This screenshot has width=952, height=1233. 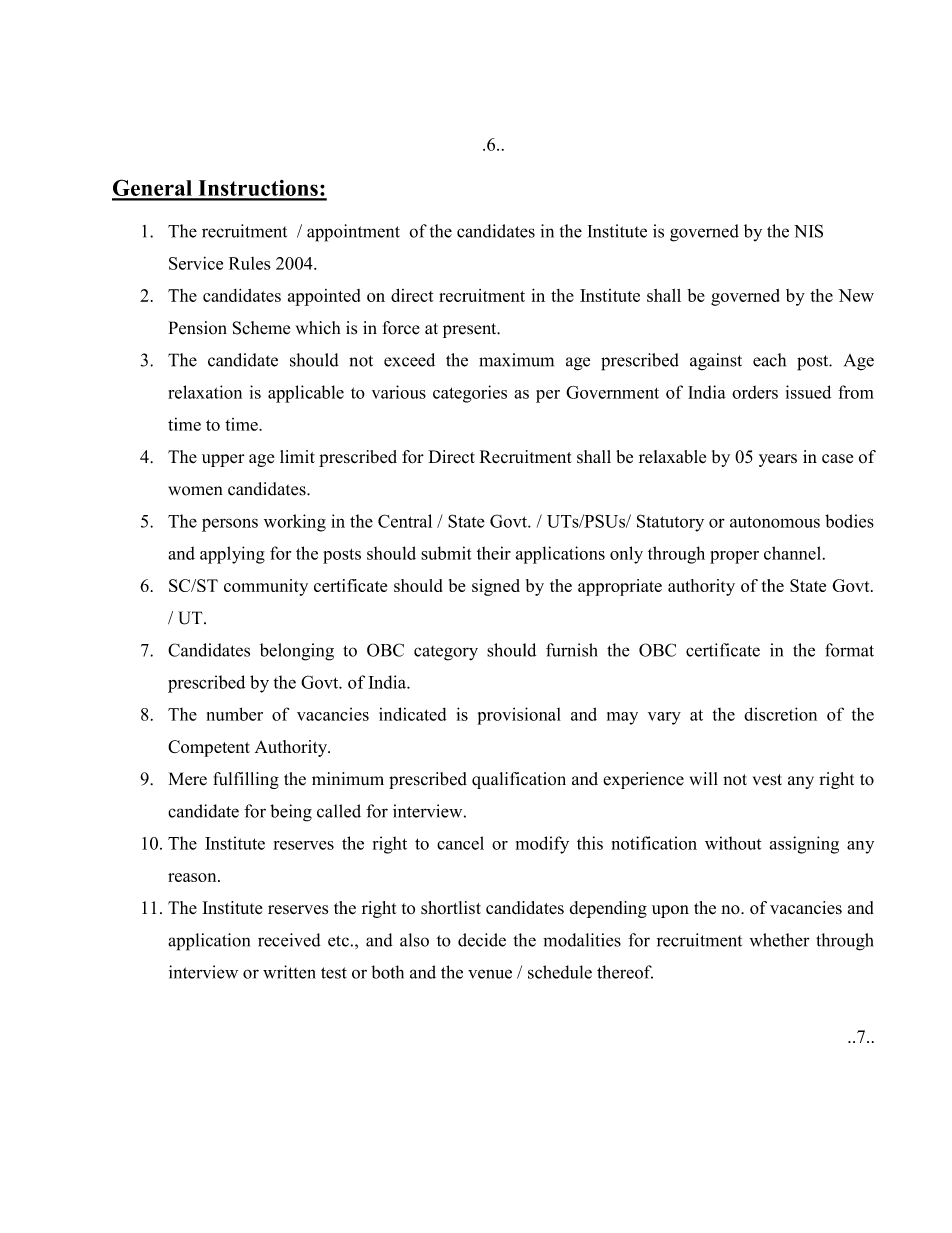 I want to click on years, so click(x=778, y=460).
